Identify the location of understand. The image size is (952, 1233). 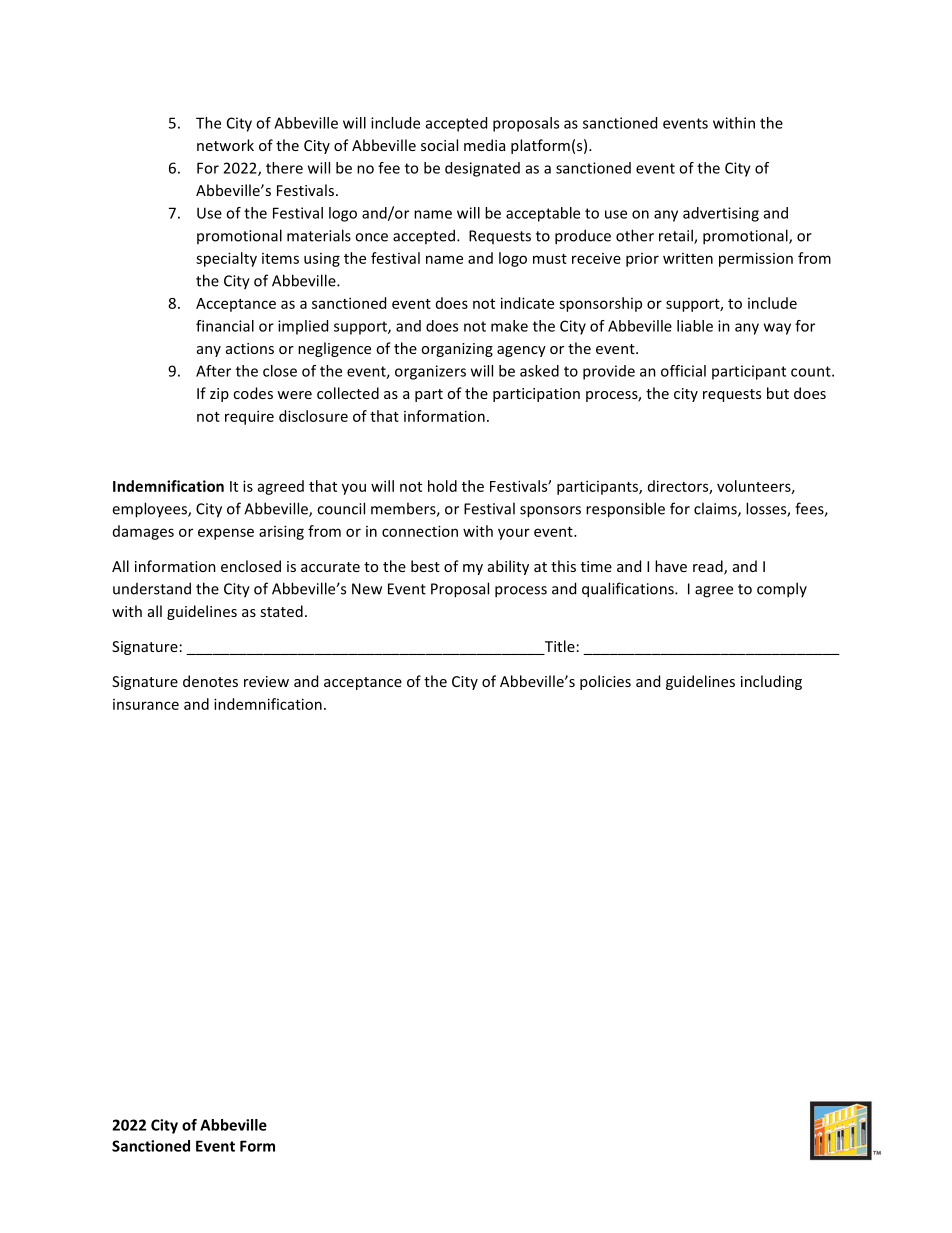
(152, 588).
